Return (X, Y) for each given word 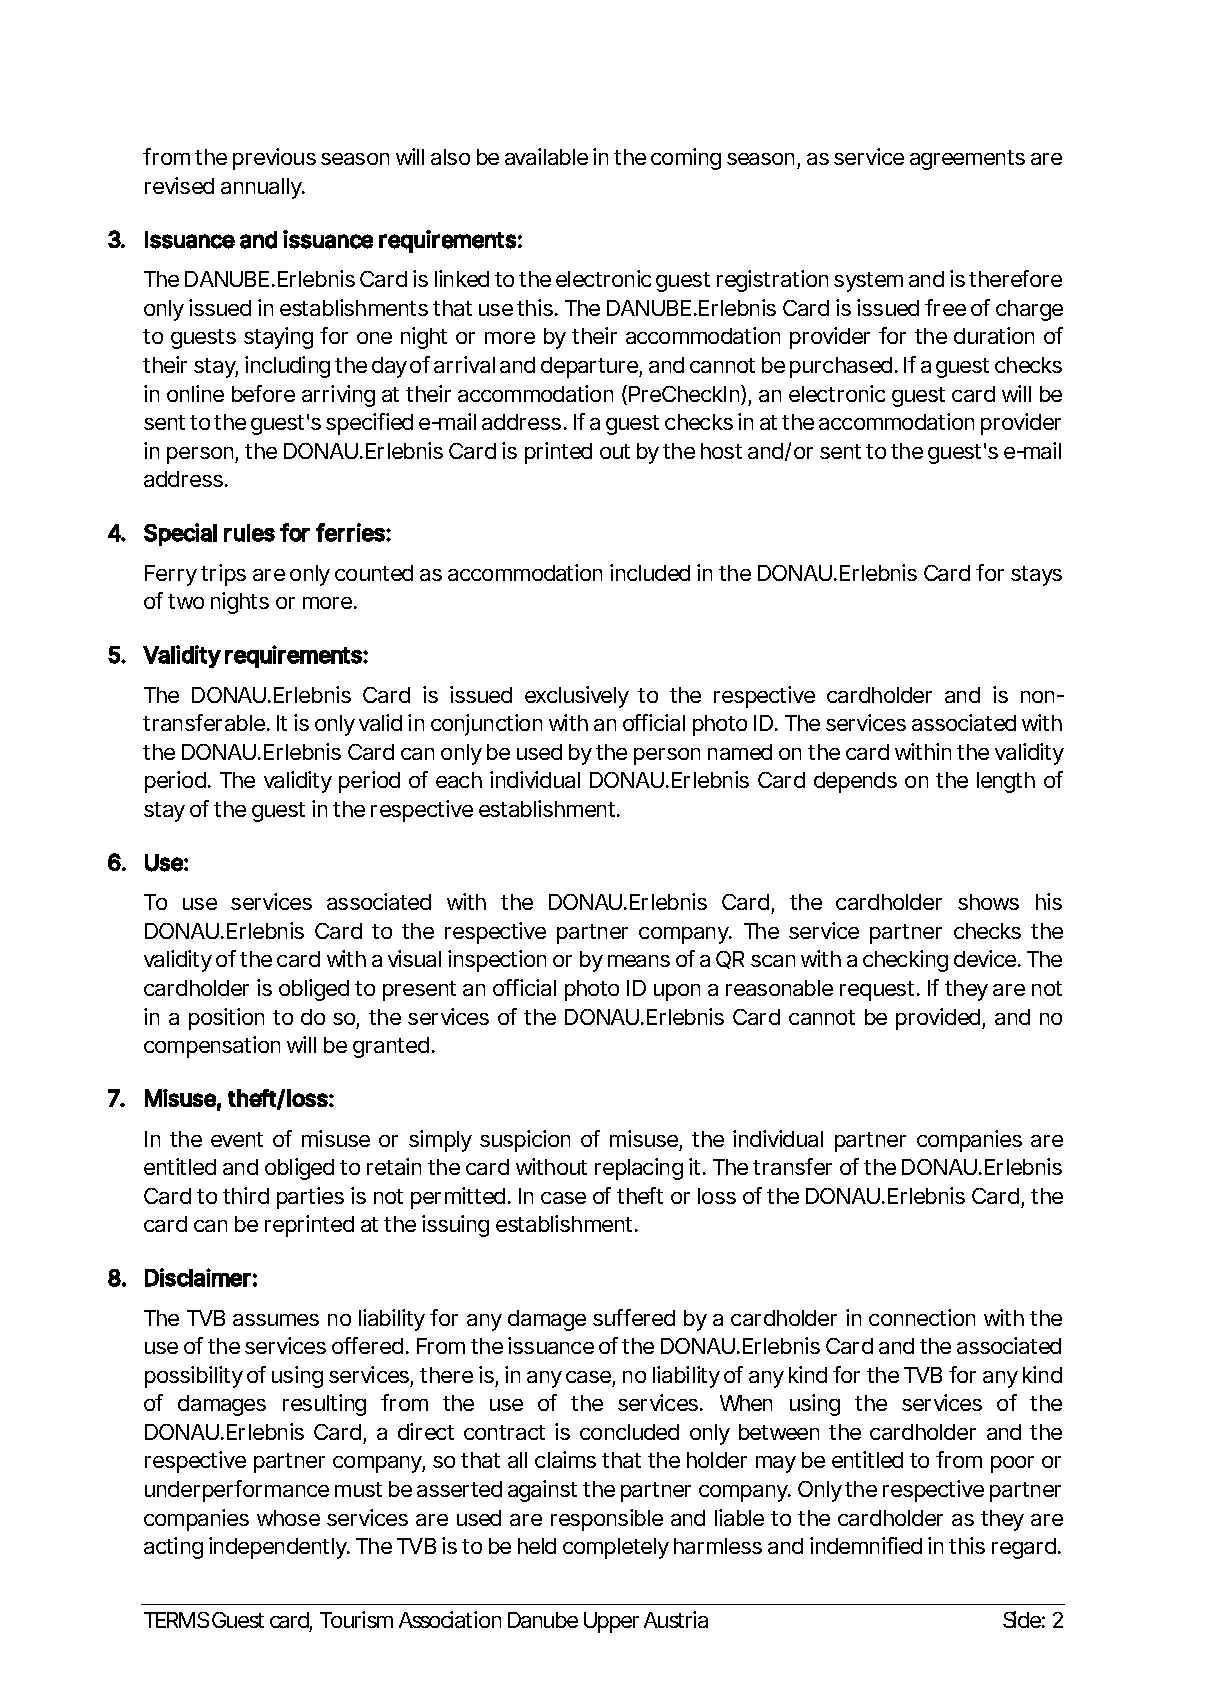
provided (938, 1019)
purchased (841, 367)
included (650, 572)
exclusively (577, 697)
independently (278, 1548)
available (546, 156)
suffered (634, 1317)
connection (922, 1317)
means (639, 961)
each (459, 780)
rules (249, 533)
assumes (276, 1320)
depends (855, 782)
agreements (967, 160)
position (226, 1019)
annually (262, 188)
